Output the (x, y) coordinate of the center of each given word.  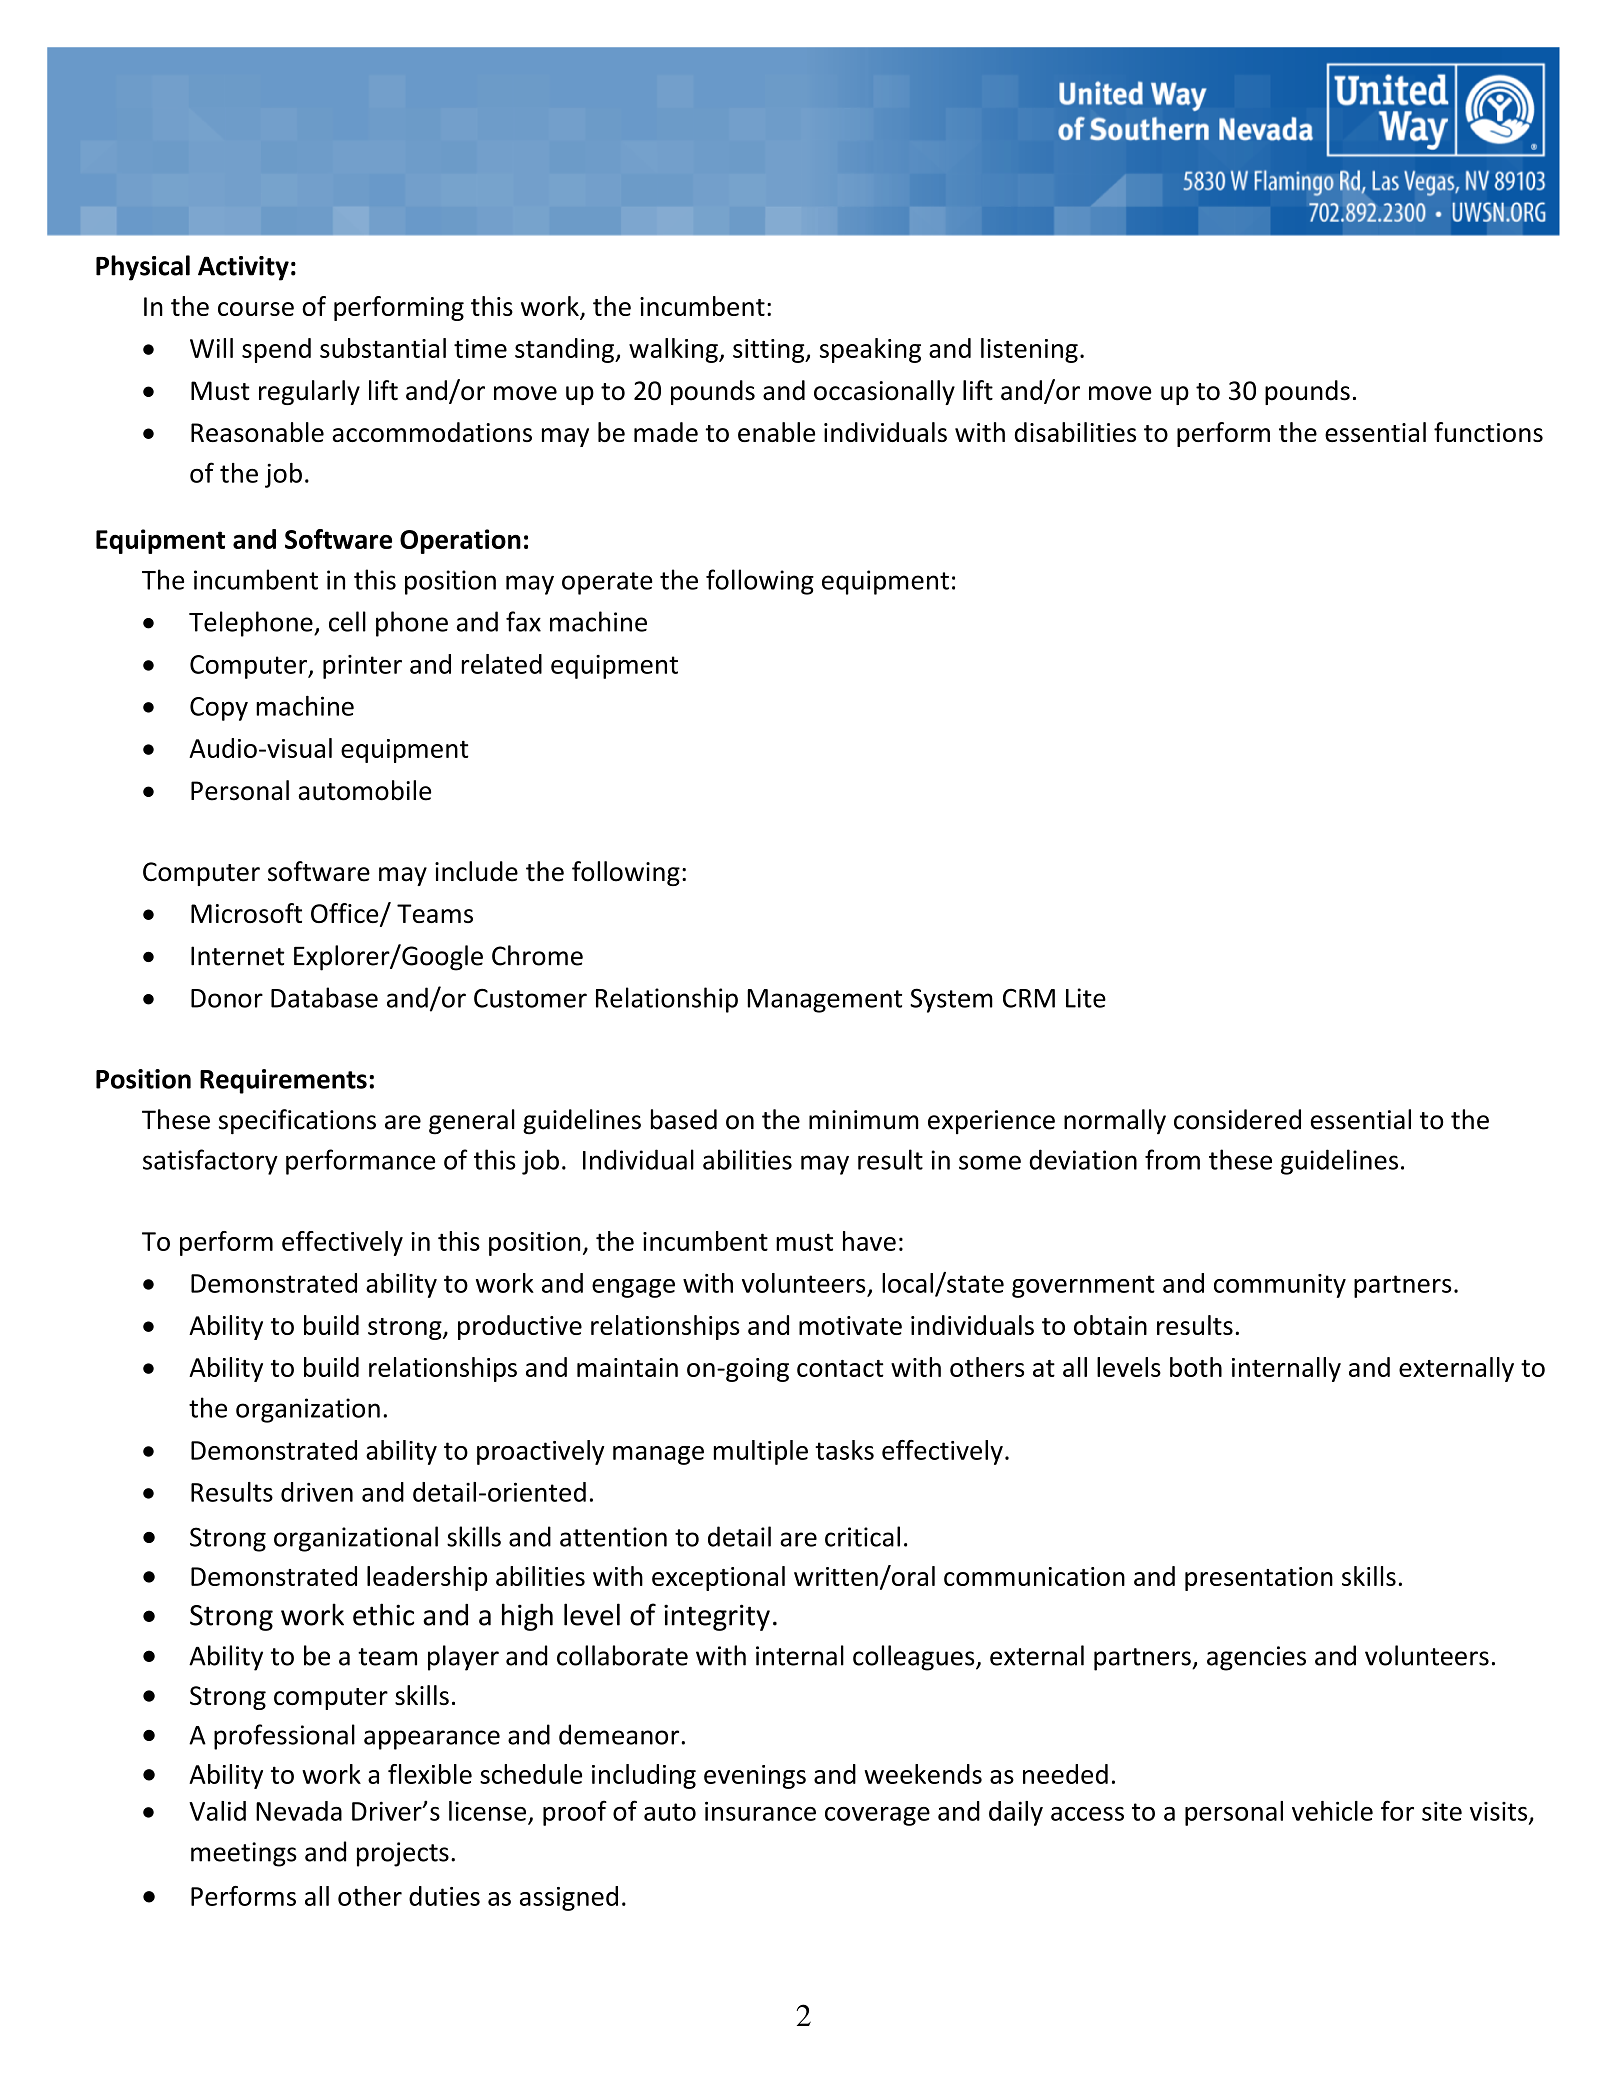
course (256, 309)
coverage (877, 1816)
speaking (870, 350)
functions (1488, 432)
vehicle (1332, 1811)
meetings (244, 1854)
